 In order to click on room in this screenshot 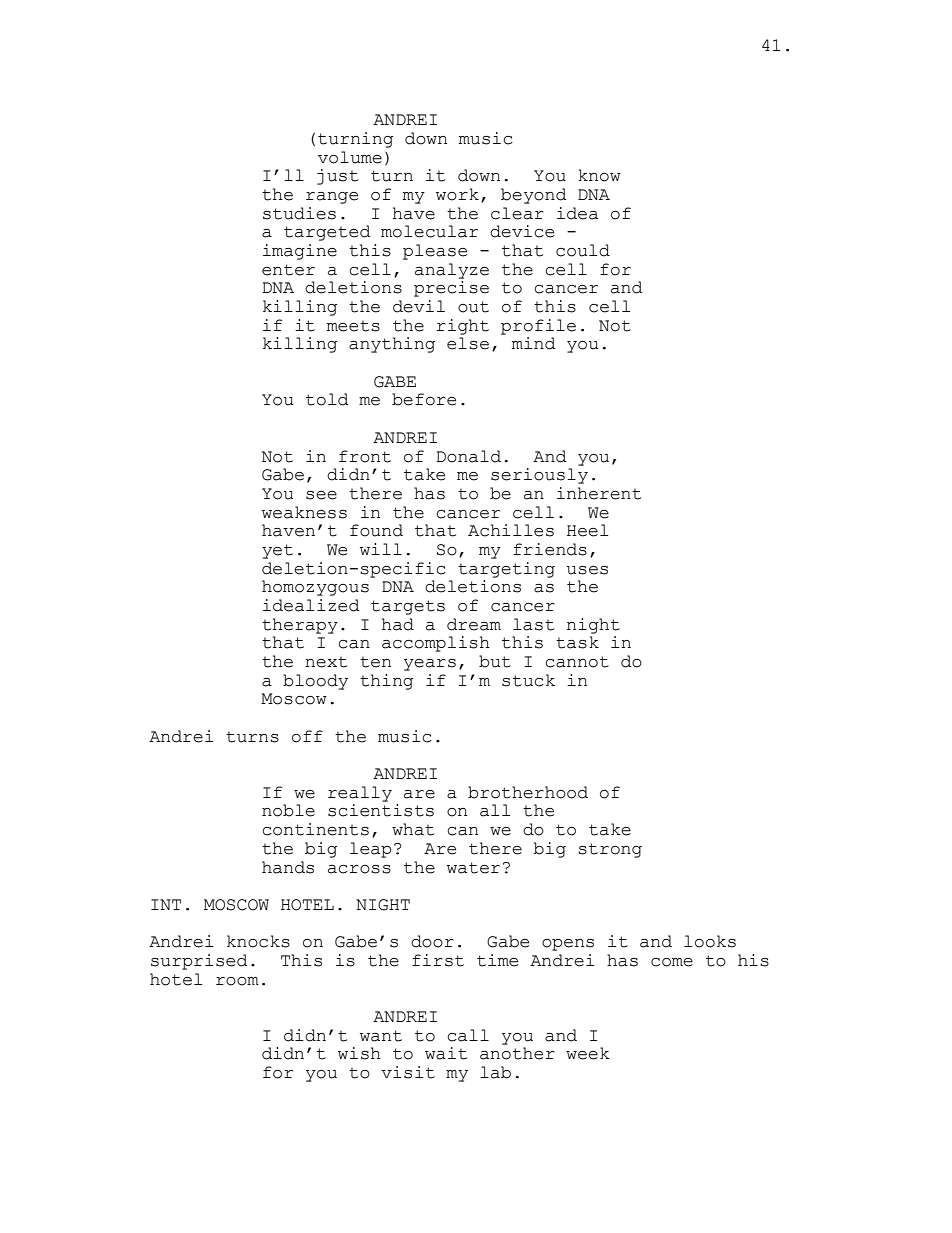, I will do `click(237, 981)`.
